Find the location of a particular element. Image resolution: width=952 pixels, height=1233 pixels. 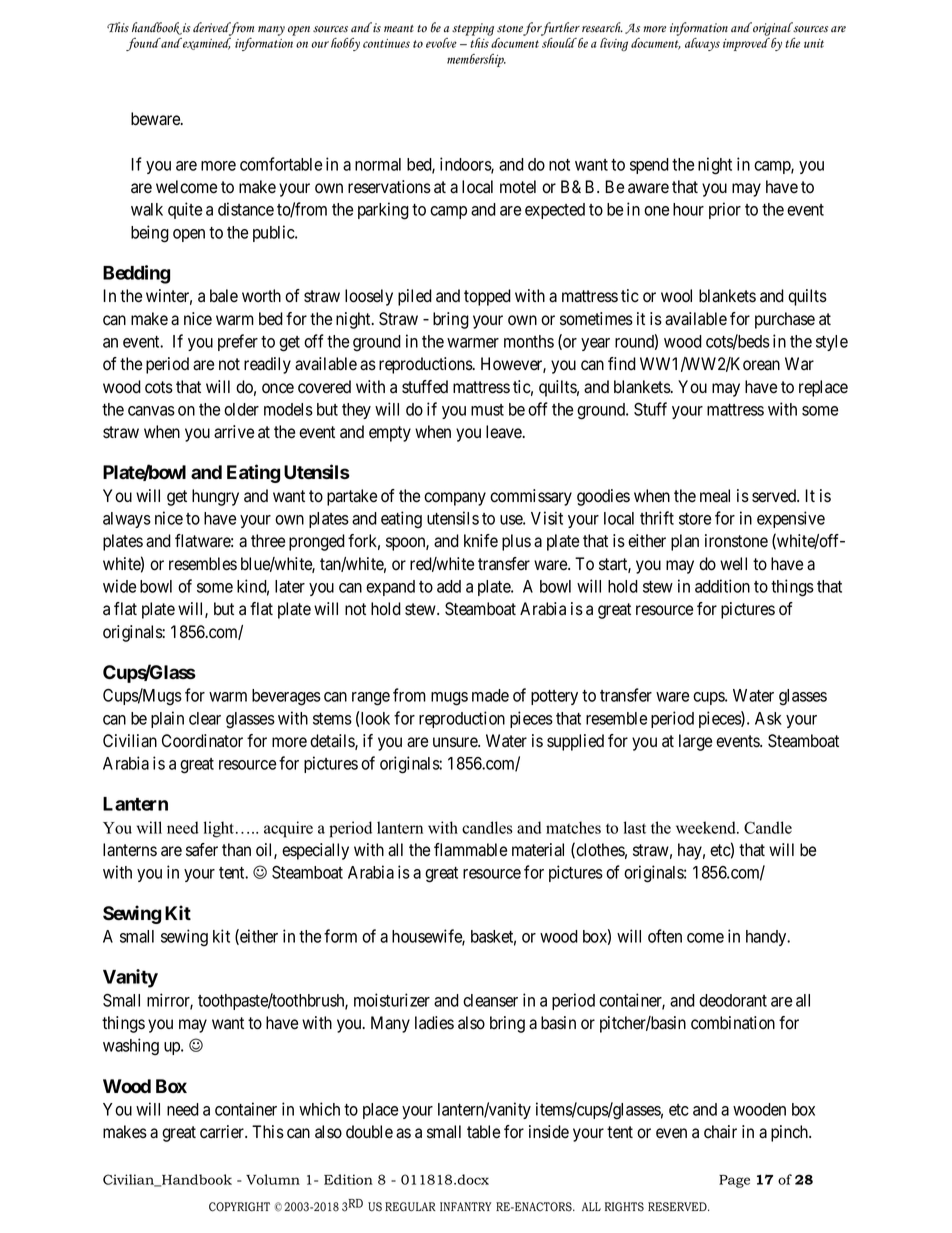

cleanser is located at coordinates (490, 1000).
